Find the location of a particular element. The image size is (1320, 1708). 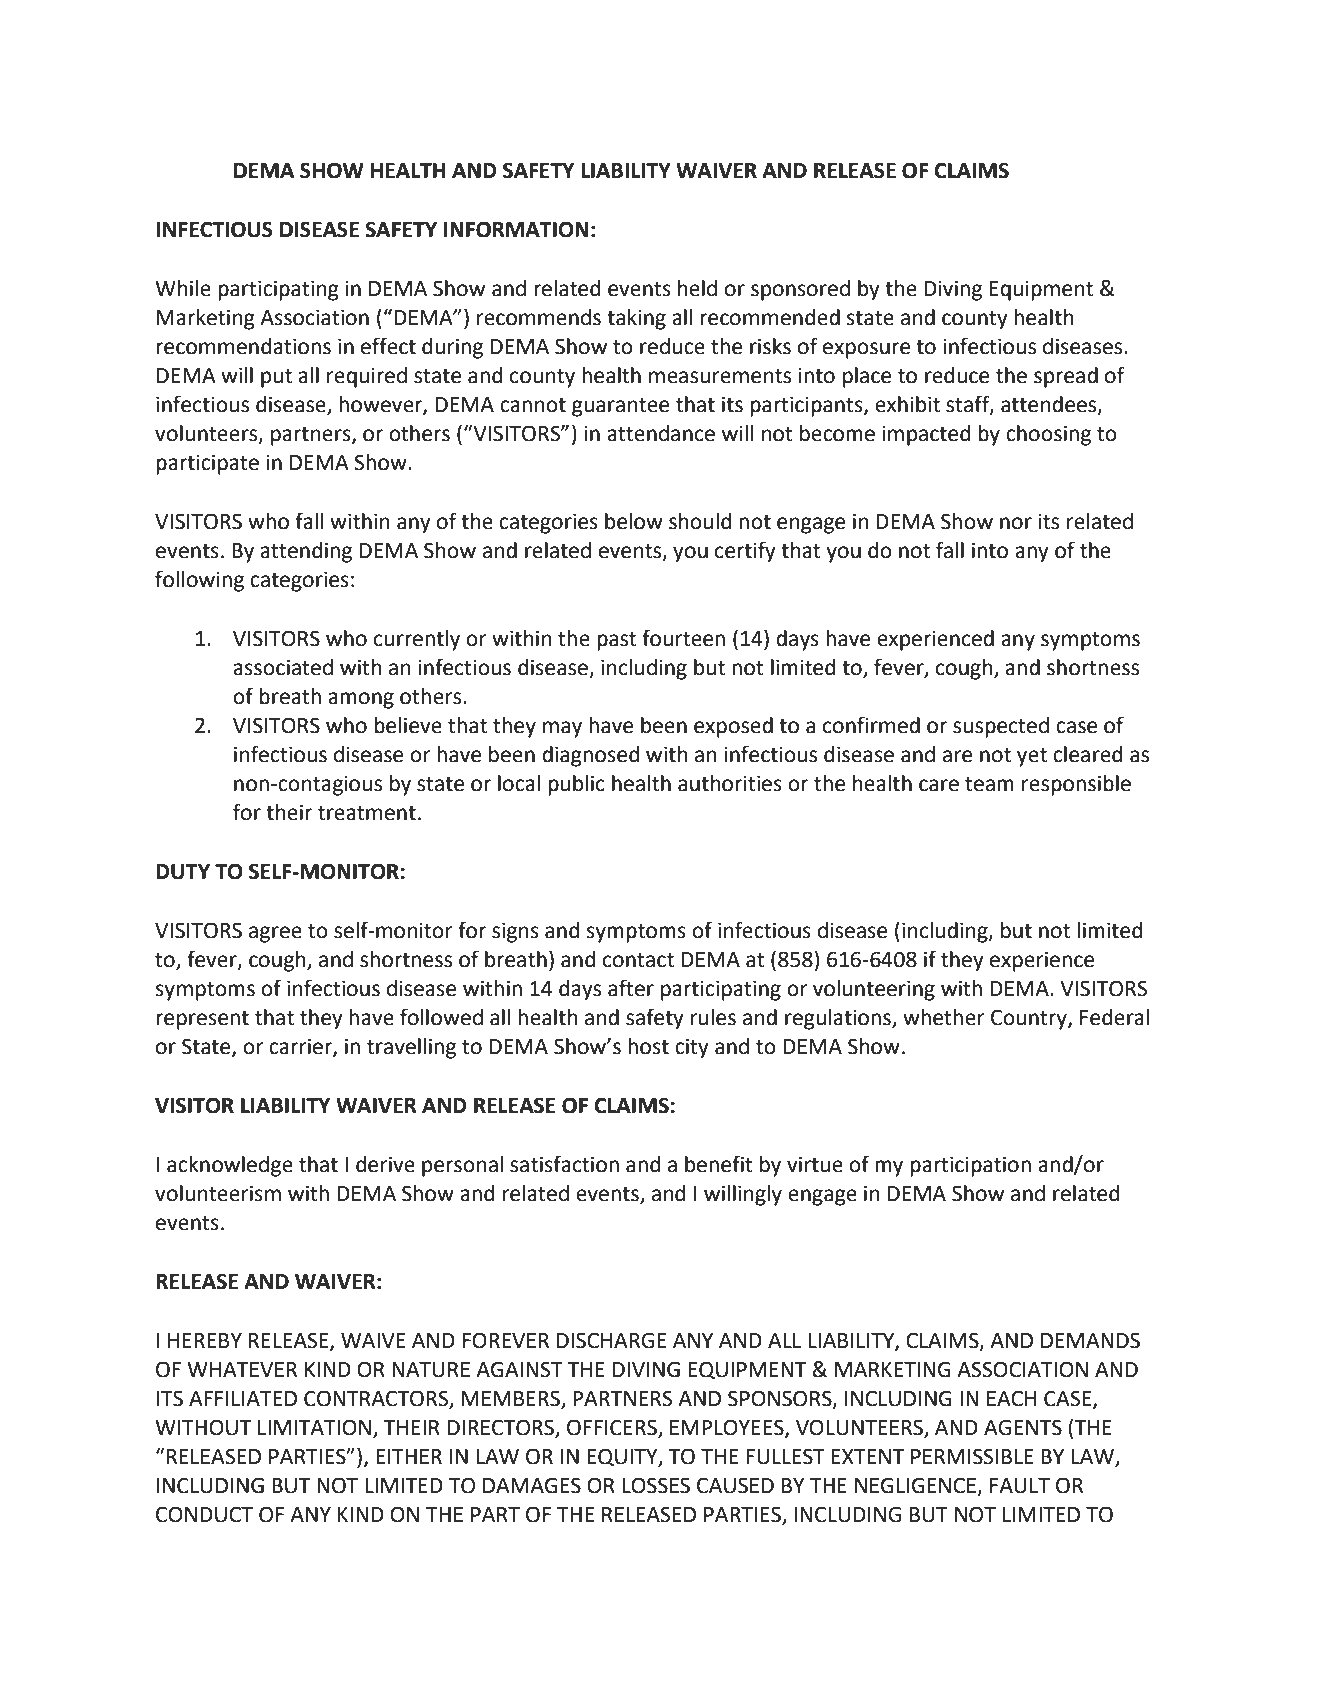

contact is located at coordinates (638, 960).
